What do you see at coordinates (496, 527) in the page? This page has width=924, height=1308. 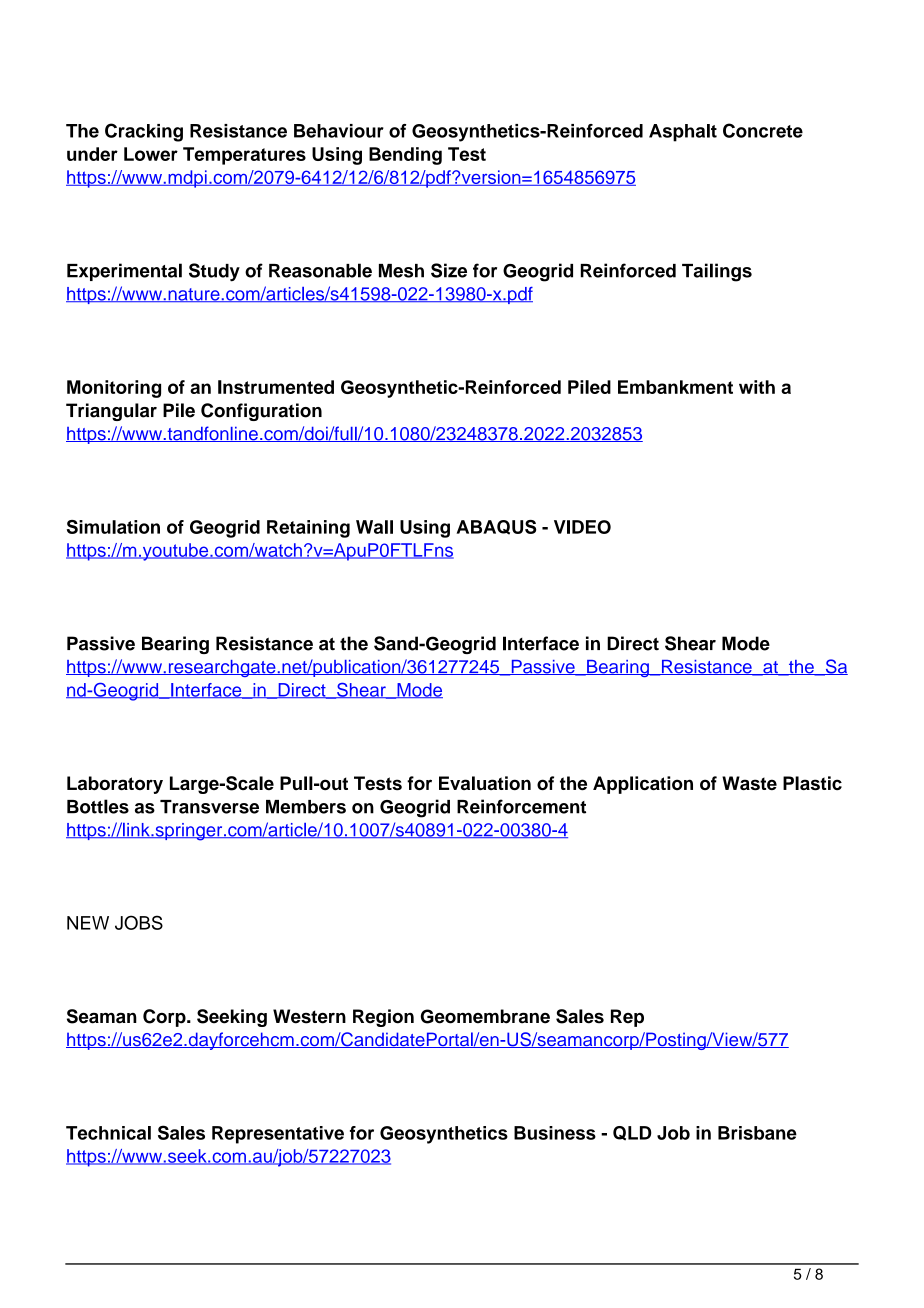 I see `ABAQUS` at bounding box center [496, 527].
